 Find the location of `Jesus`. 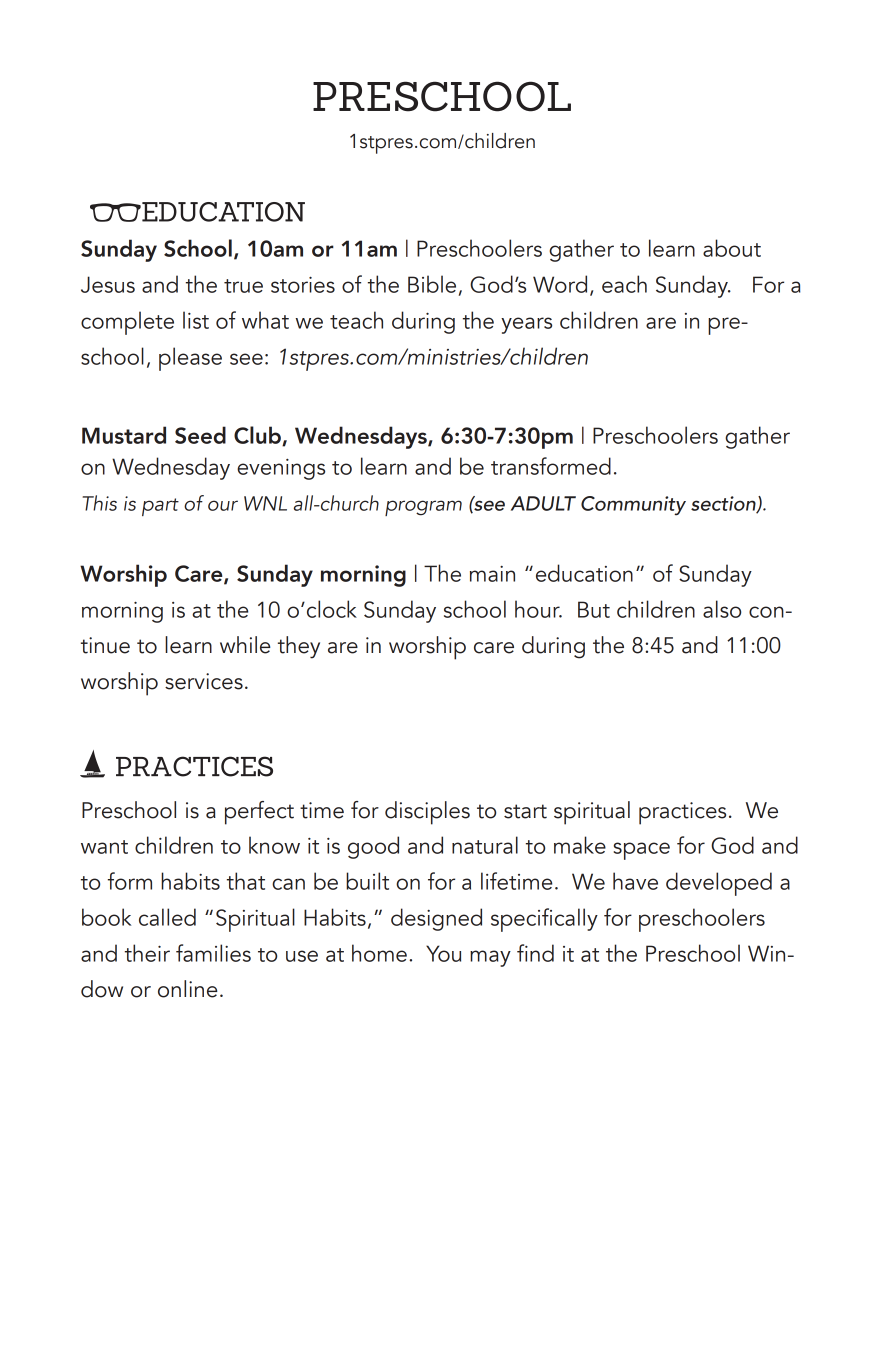

Jesus is located at coordinates (108, 284).
